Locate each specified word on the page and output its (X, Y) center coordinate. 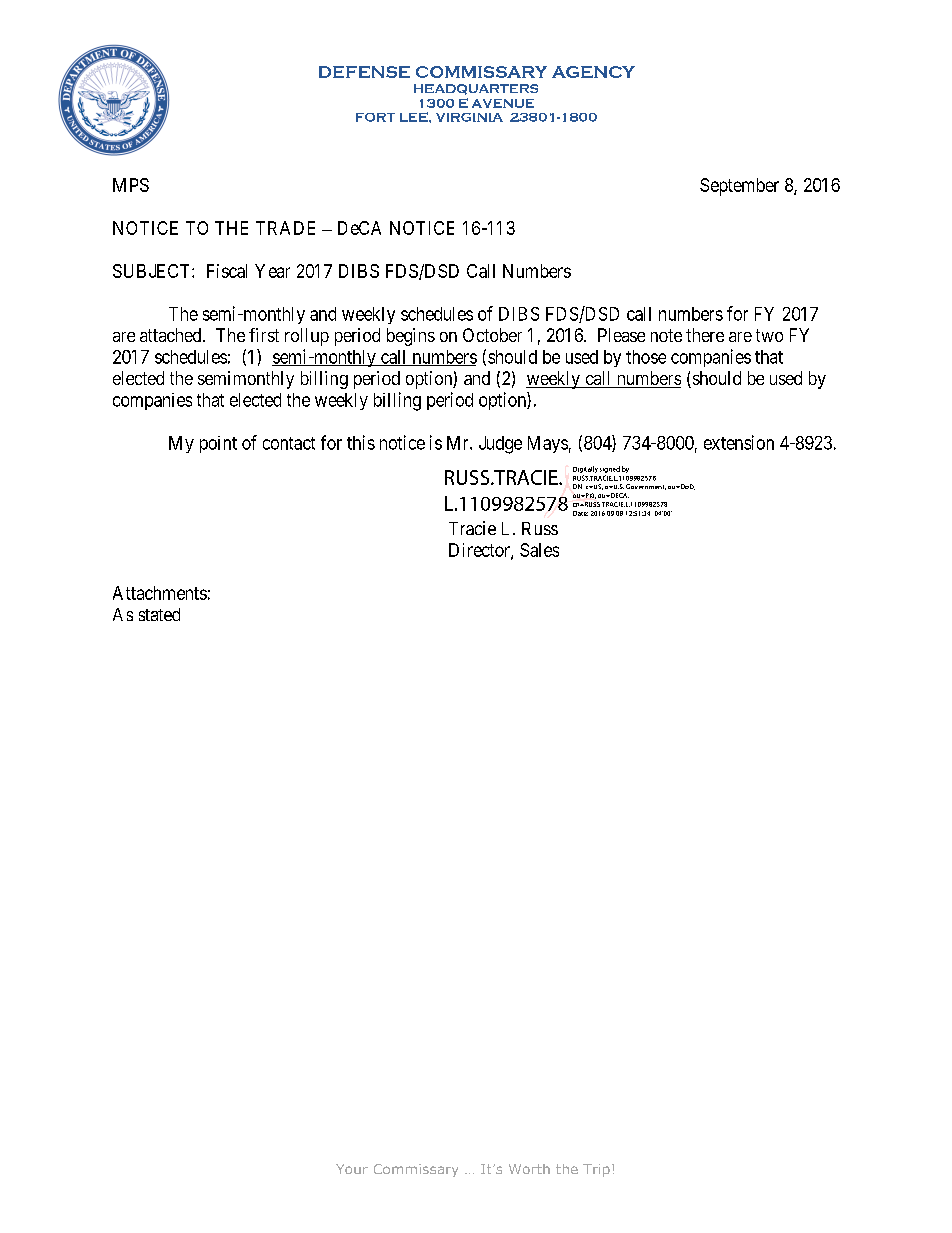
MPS (131, 185)
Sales (539, 550)
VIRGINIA (469, 117)
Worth (529, 1169)
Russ (540, 528)
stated (159, 614)
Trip (596, 1170)
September (739, 187)
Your (352, 1169)
